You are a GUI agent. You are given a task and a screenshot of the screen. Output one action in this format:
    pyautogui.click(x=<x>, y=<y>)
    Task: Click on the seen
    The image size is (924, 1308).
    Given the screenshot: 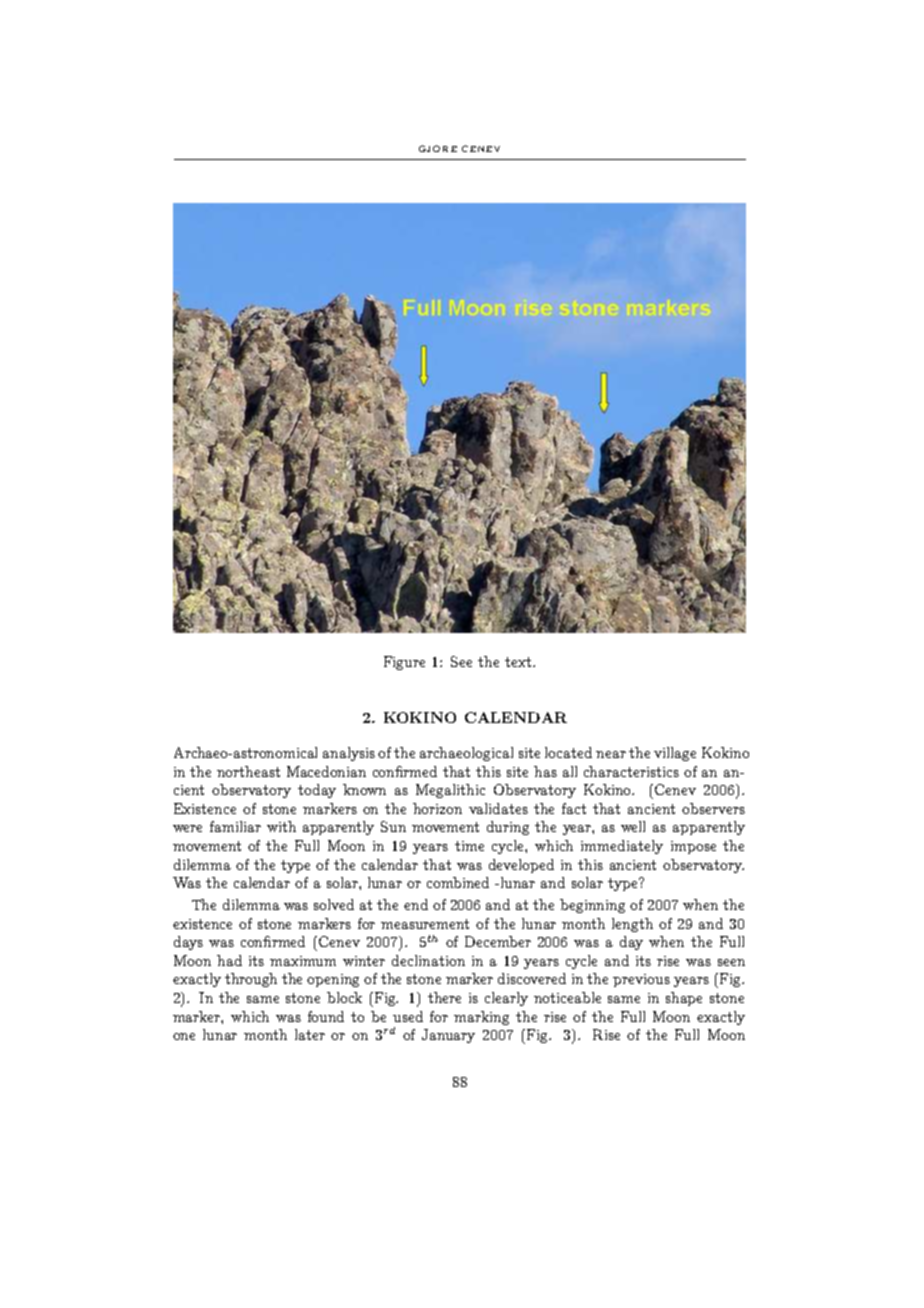 What is the action you would take?
    pyautogui.click(x=731, y=962)
